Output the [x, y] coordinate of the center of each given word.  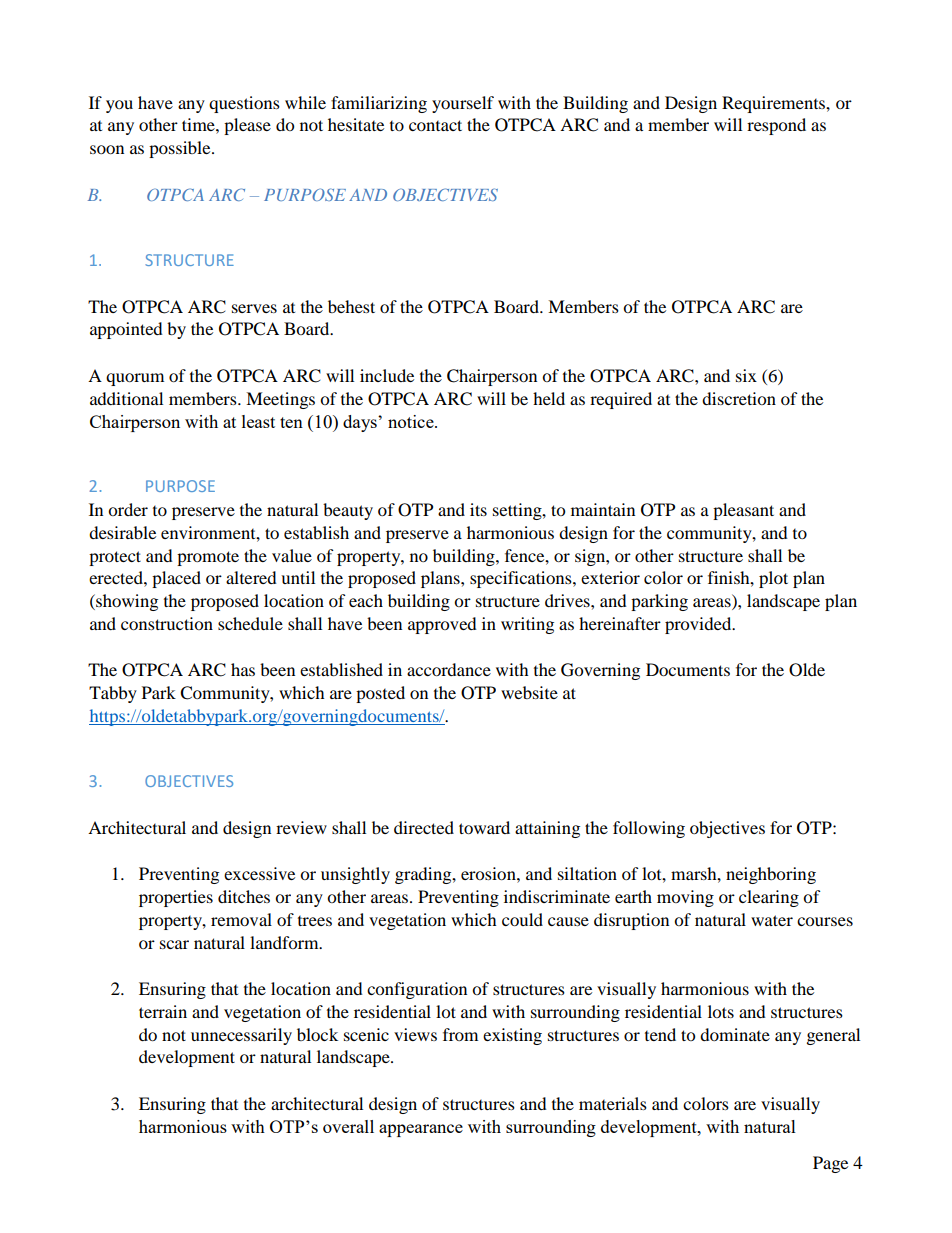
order [128, 509]
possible [181, 149]
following [649, 829]
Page [830, 1164]
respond [776, 126]
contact [435, 125]
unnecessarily [241, 1036]
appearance [421, 1130]
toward [484, 827]
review [301, 827]
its [478, 509]
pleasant [743, 511]
